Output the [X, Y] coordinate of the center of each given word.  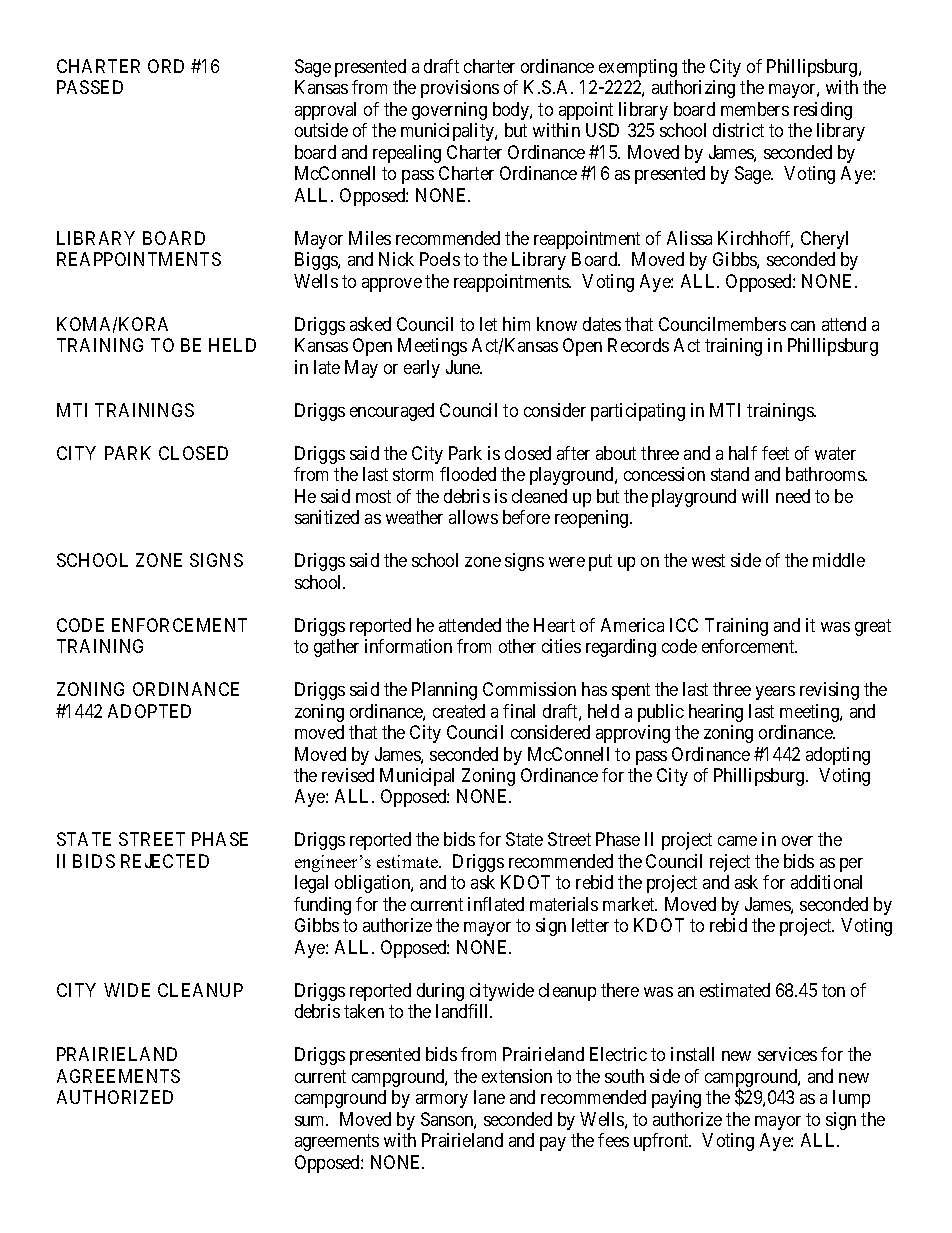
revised [348, 775]
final [519, 711]
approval [325, 111]
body [512, 111]
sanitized [327, 517]
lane [489, 1097]
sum [311, 1121]
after [573, 453]
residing [823, 111]
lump [851, 1099]
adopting [838, 756]
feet [775, 453]
